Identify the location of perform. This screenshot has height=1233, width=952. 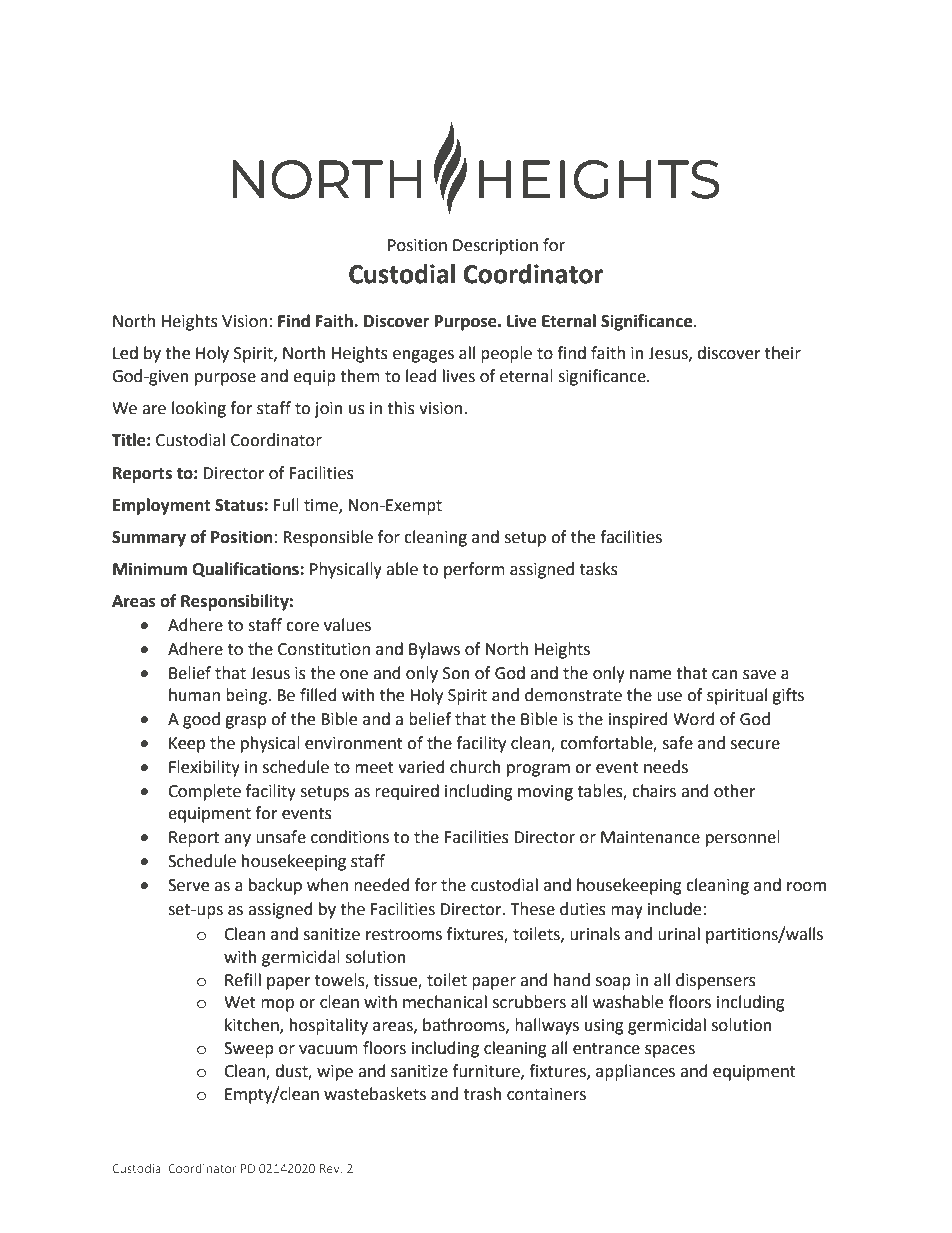
(474, 570).
